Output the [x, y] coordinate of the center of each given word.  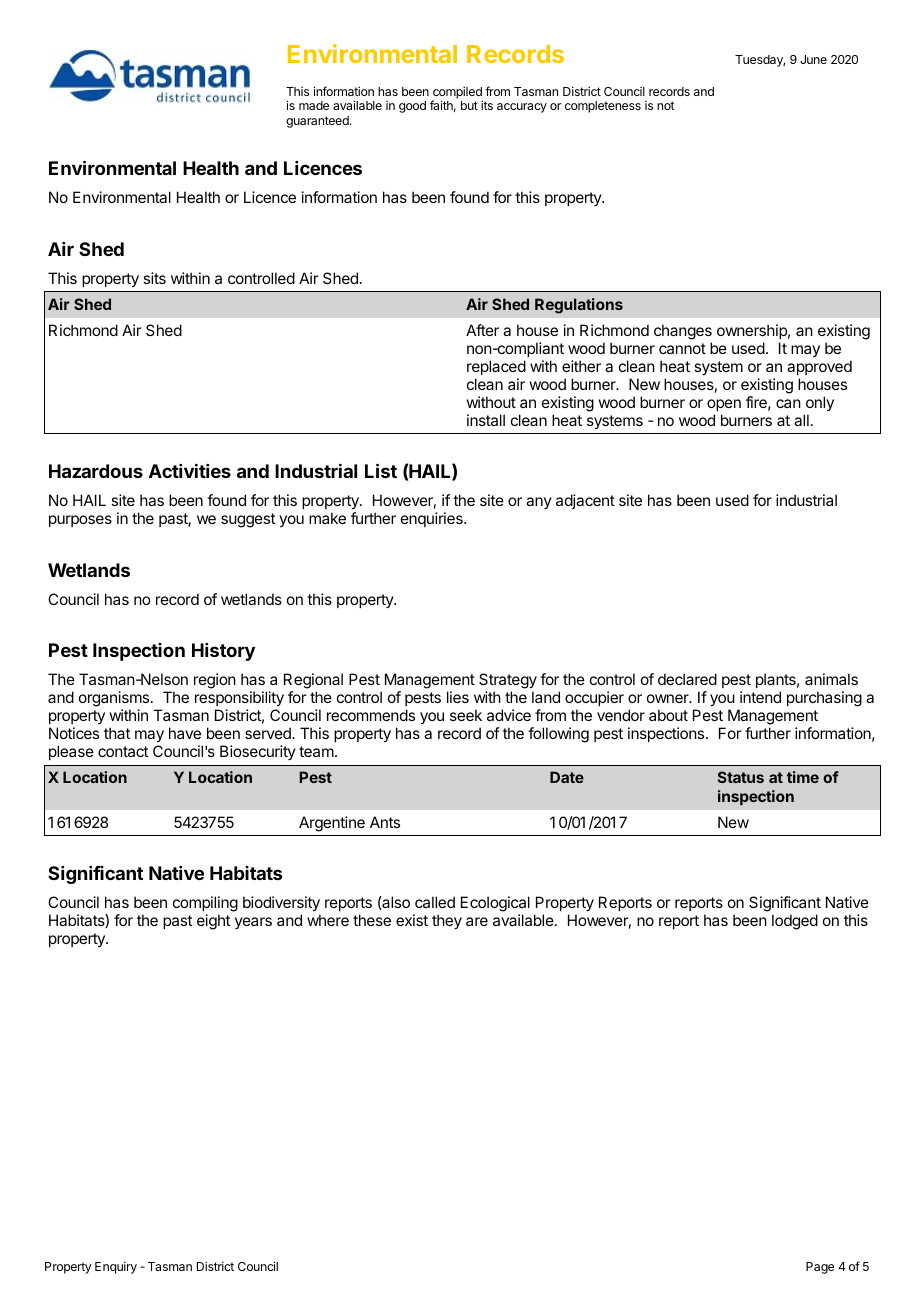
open [724, 405]
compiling [205, 905]
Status [741, 777]
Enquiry [116, 1267]
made [314, 105]
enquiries [433, 519]
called [435, 902]
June [813, 59]
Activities [190, 471]
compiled [457, 93]
